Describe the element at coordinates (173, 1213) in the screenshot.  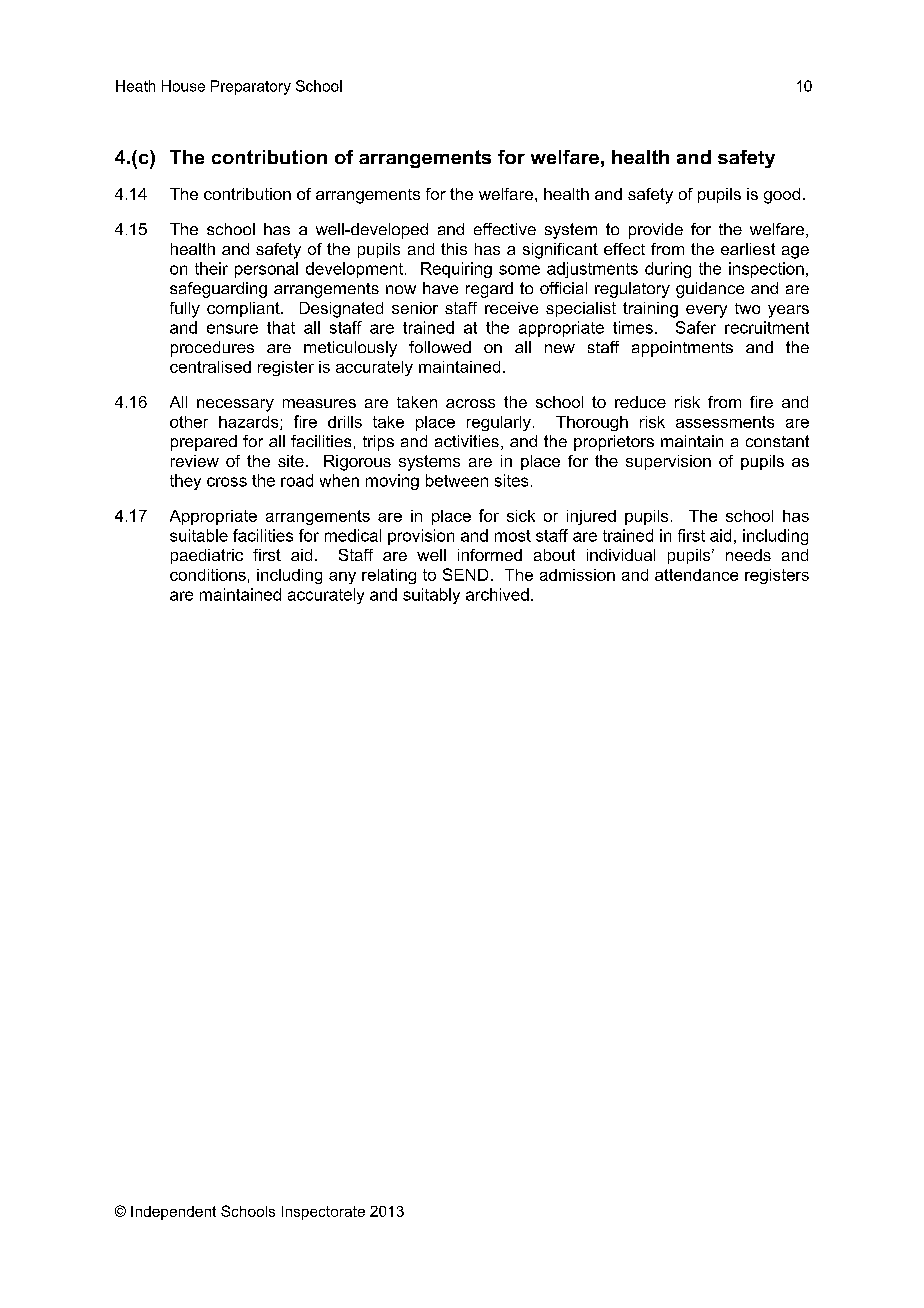
I see `Independent` at that location.
